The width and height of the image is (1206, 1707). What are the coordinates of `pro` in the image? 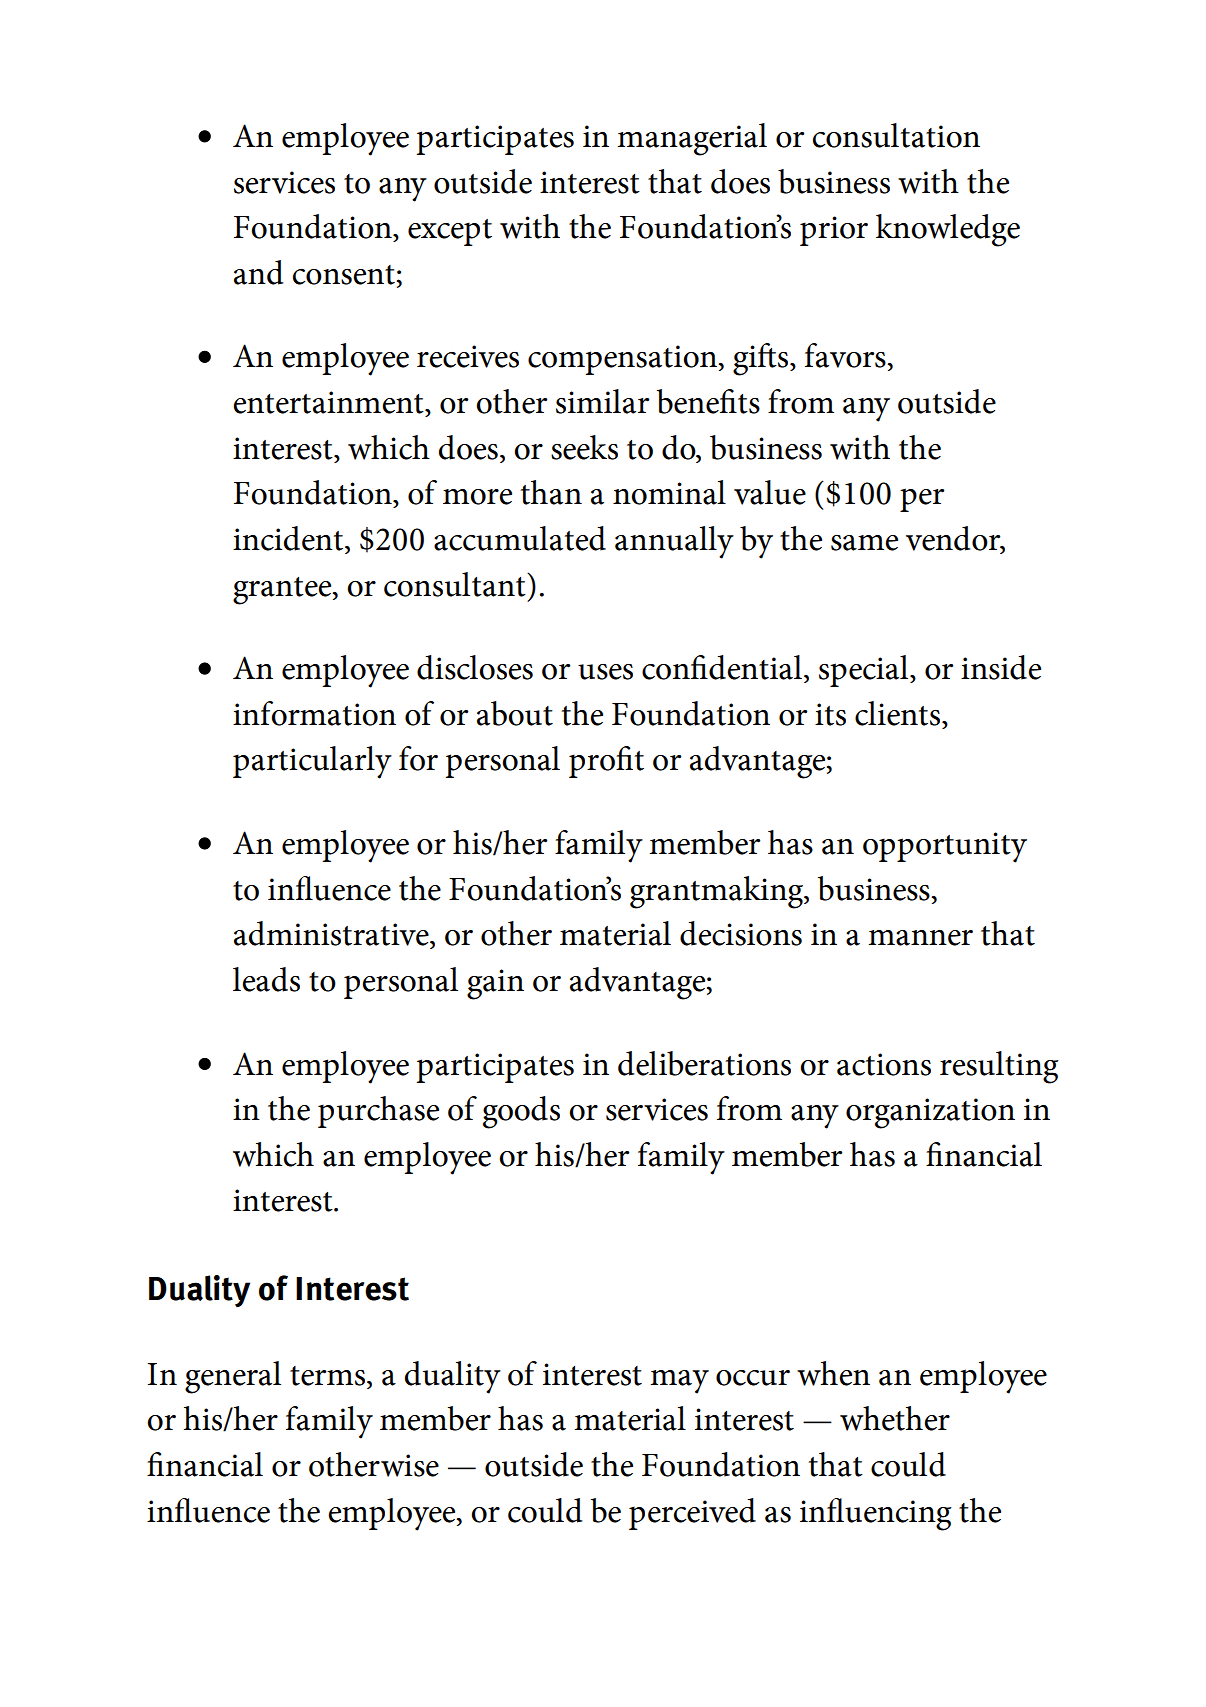 It's located at (593, 766).
